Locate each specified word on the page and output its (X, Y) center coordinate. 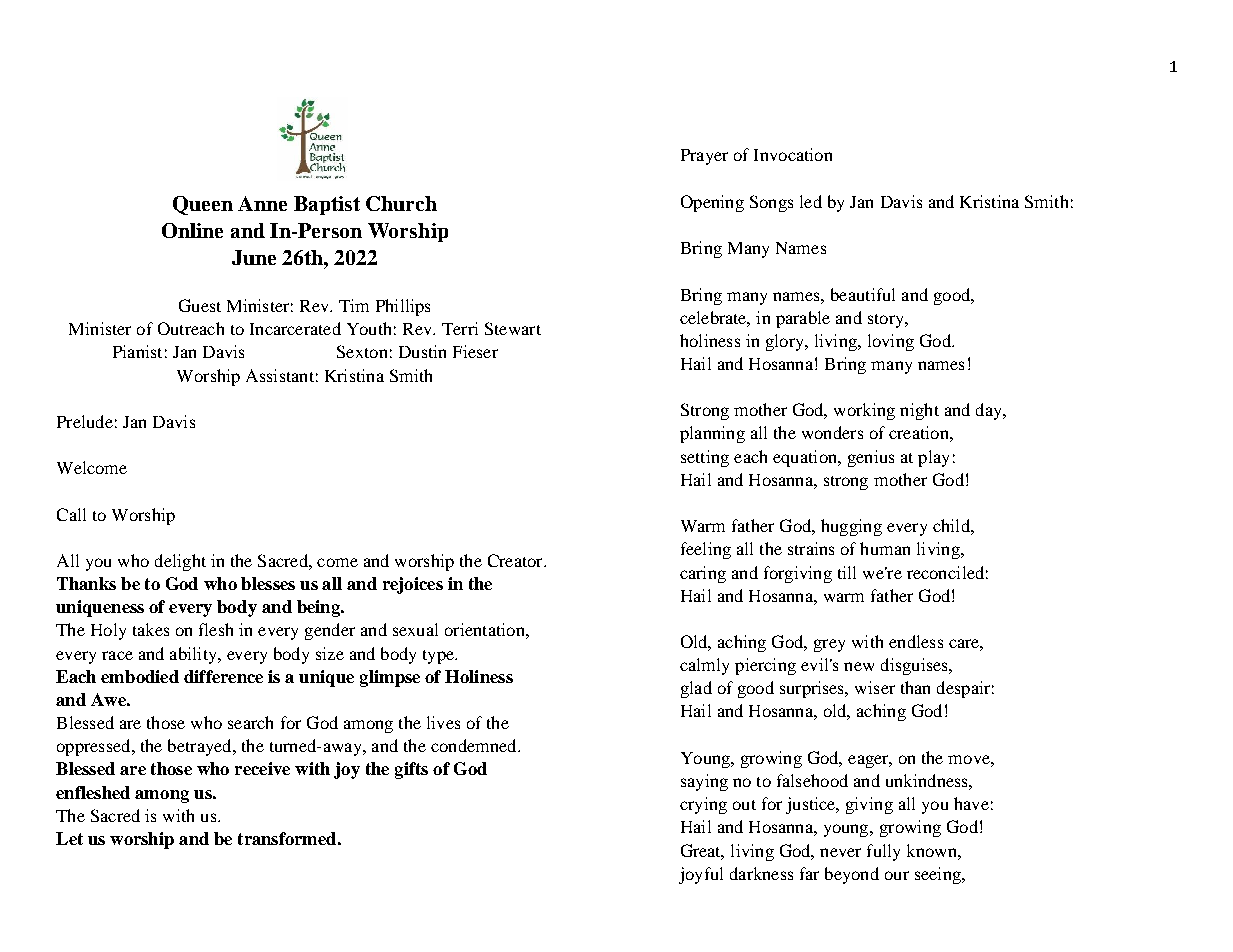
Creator (516, 560)
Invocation (793, 154)
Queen (203, 205)
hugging (851, 527)
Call (71, 514)
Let (69, 838)
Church (401, 203)
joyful (701, 875)
